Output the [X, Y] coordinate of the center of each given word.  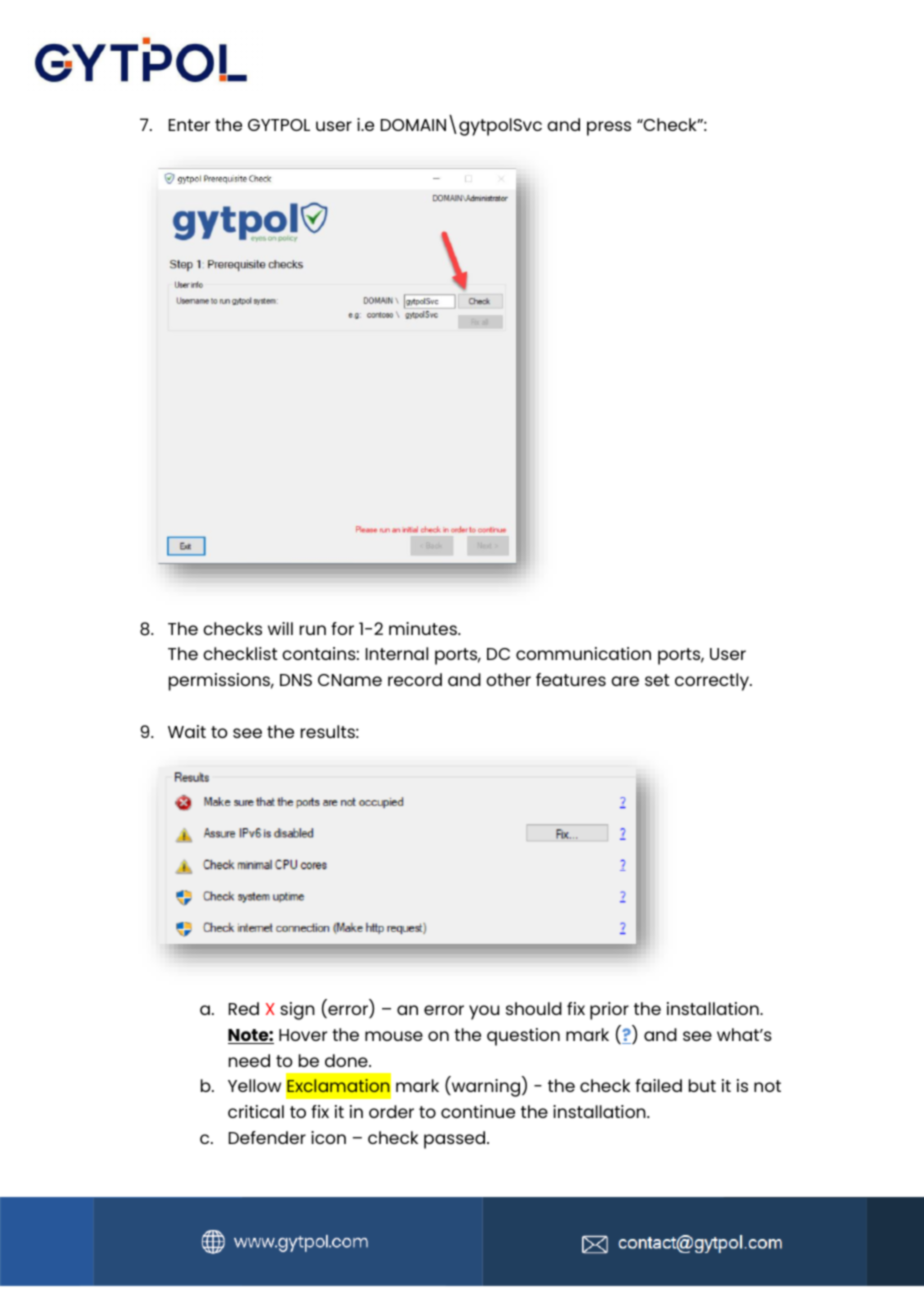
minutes [424, 628]
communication [583, 653]
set [657, 680]
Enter [189, 125]
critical [256, 1111]
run [313, 630]
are [625, 681]
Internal [397, 653]
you [484, 1012]
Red [244, 1008]
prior [609, 1011]
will [280, 628]
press [609, 128]
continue [478, 1111]
